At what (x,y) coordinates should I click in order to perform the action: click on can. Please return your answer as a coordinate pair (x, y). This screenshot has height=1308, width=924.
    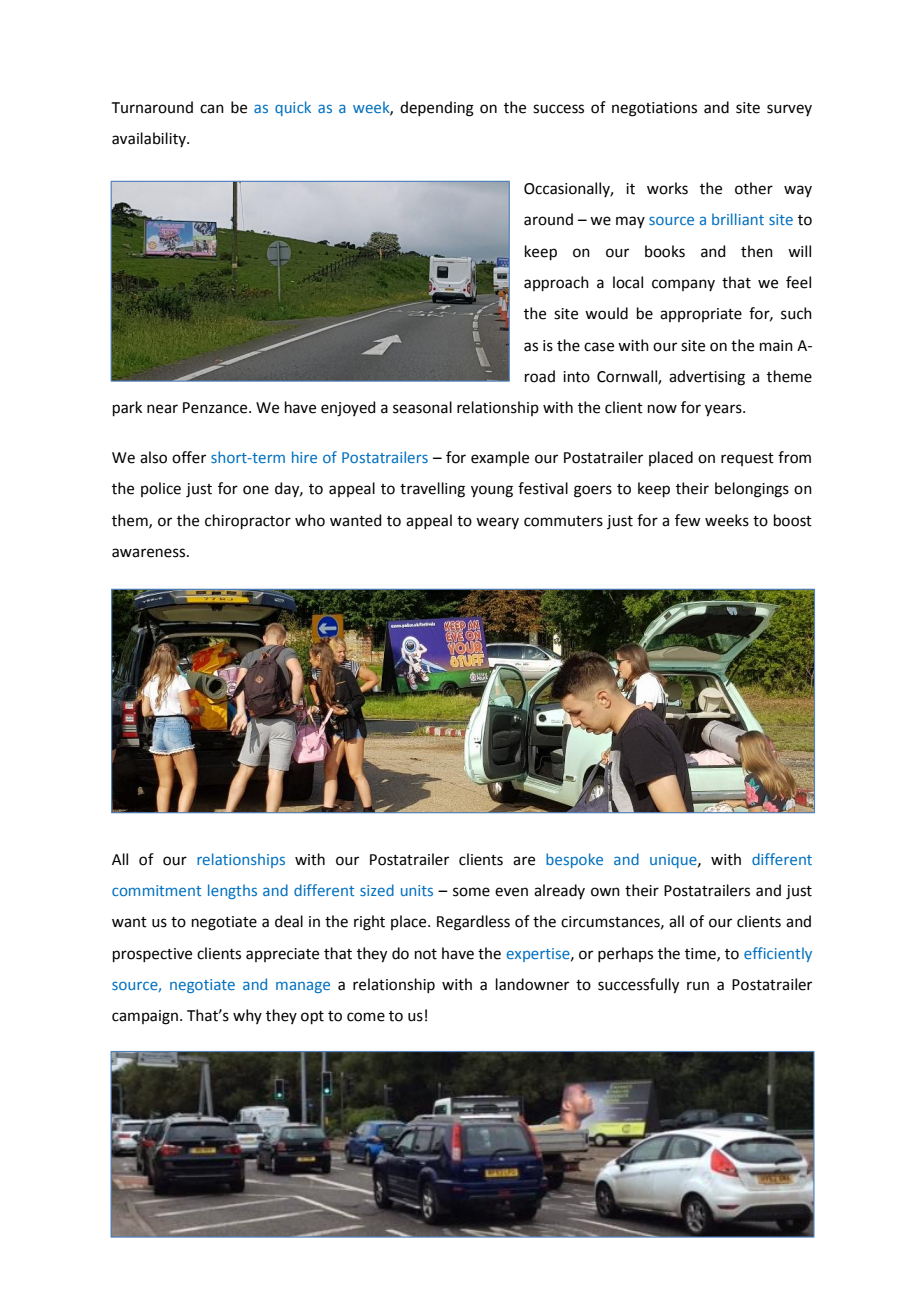
    Looking at the image, I should click on (212, 109).
